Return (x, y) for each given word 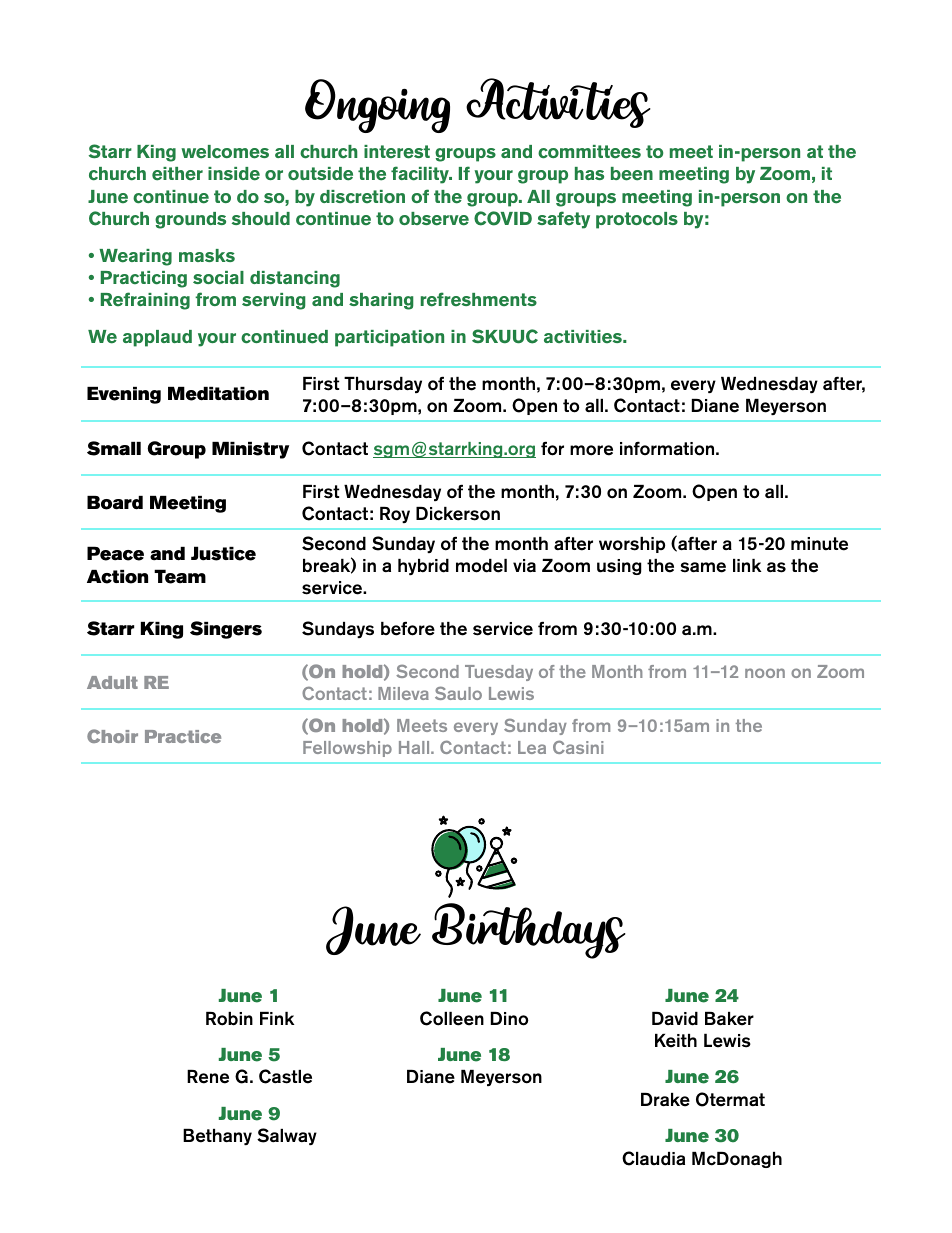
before (408, 628)
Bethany (217, 1137)
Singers (226, 630)
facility (421, 175)
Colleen (452, 1018)
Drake (665, 1100)
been (632, 174)
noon (765, 673)
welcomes (225, 152)
